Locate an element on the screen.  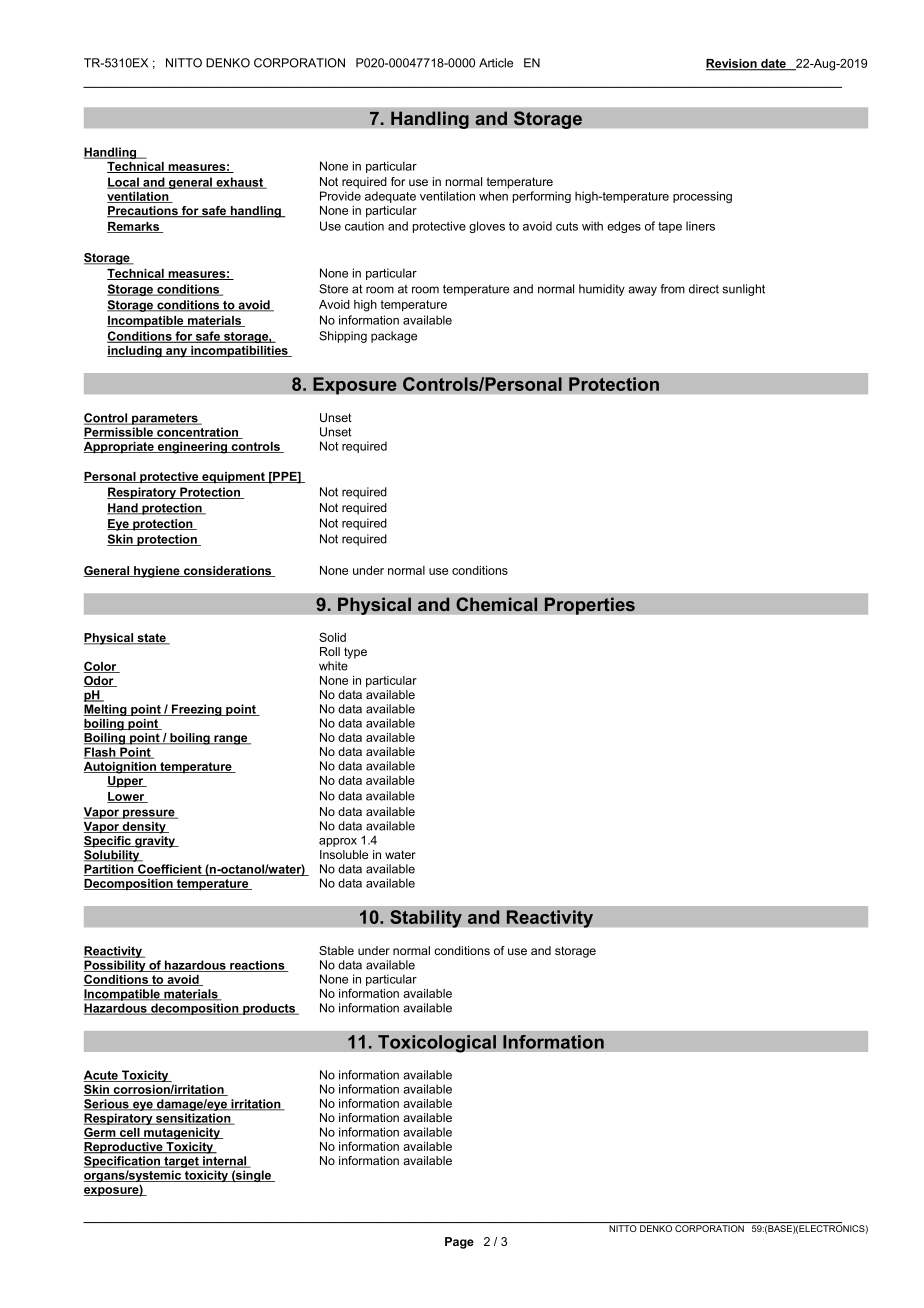
type is located at coordinates (355, 653).
